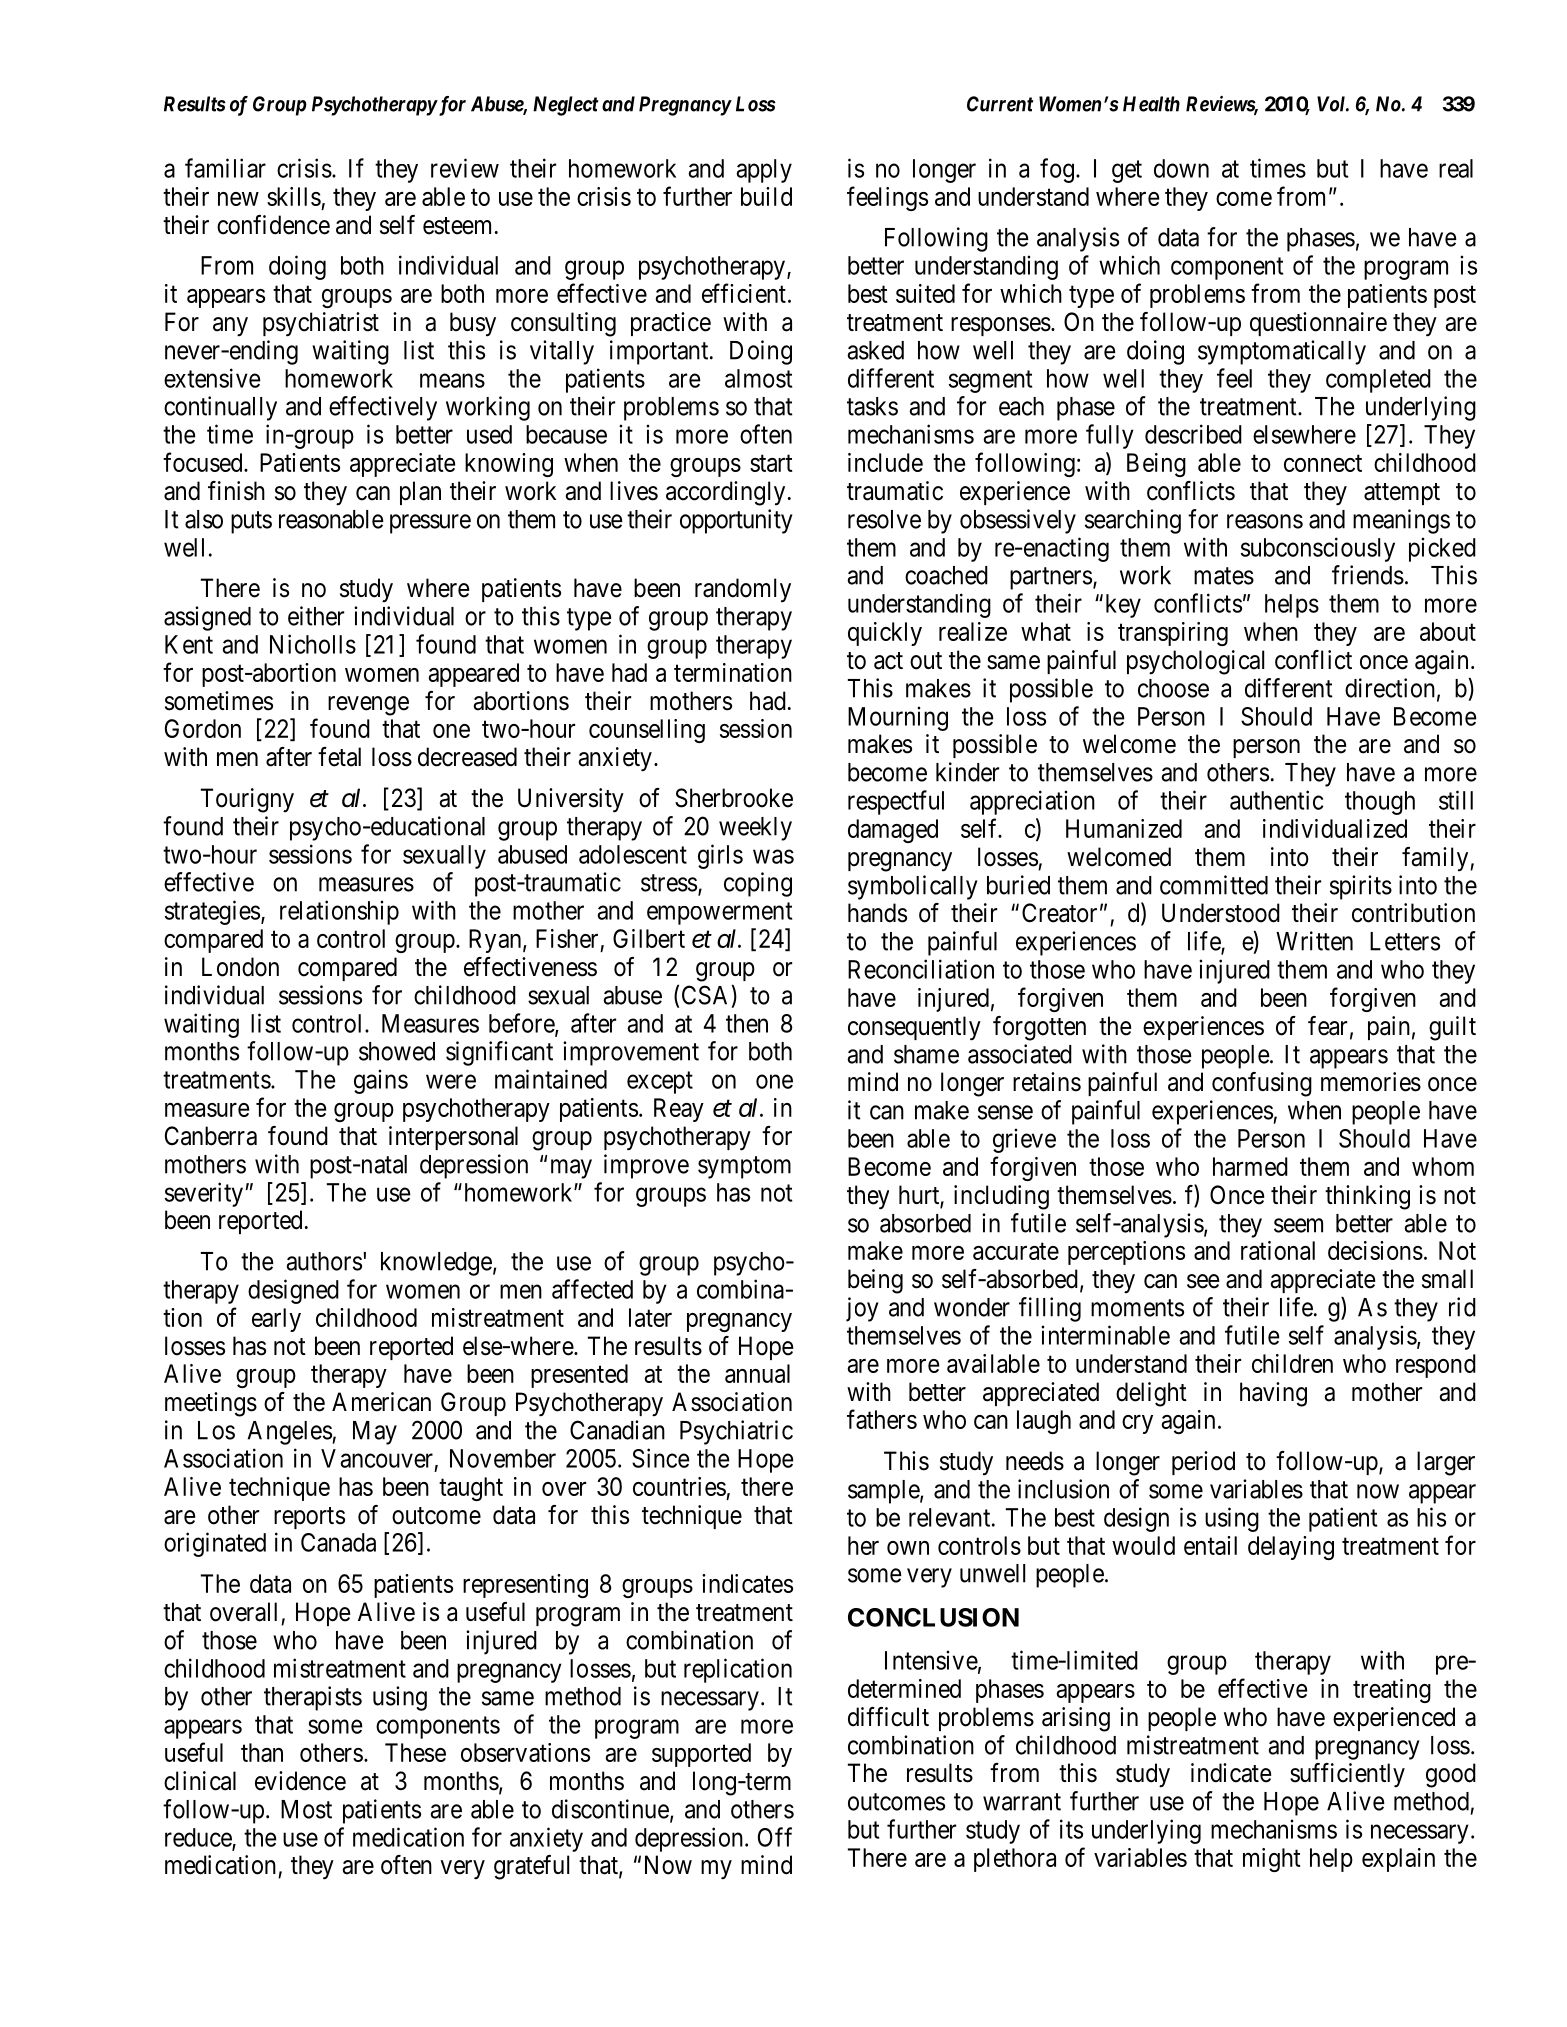  I want to click on consequently, so click(914, 1028).
